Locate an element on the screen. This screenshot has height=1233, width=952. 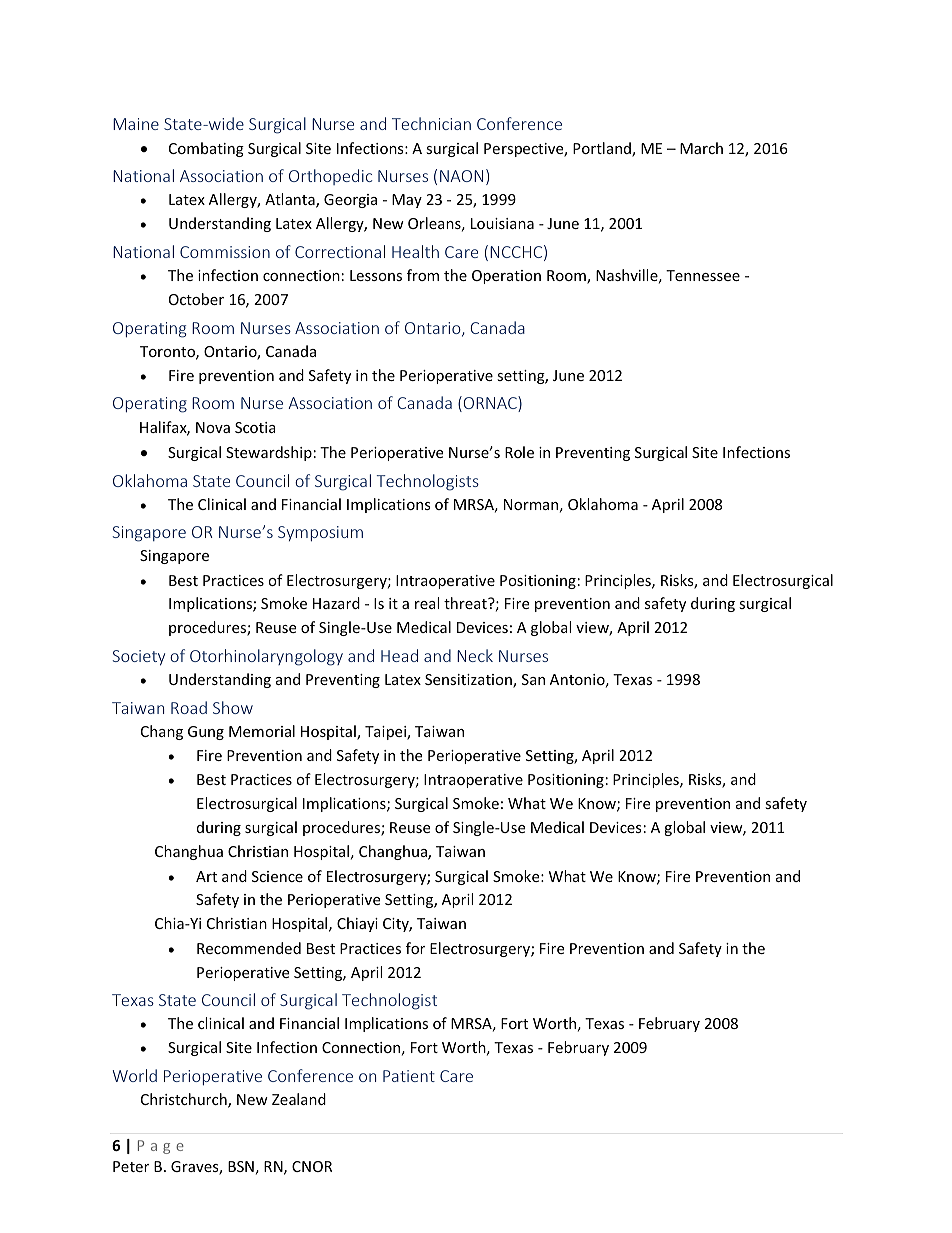
Christchurch is located at coordinates (185, 1100).
